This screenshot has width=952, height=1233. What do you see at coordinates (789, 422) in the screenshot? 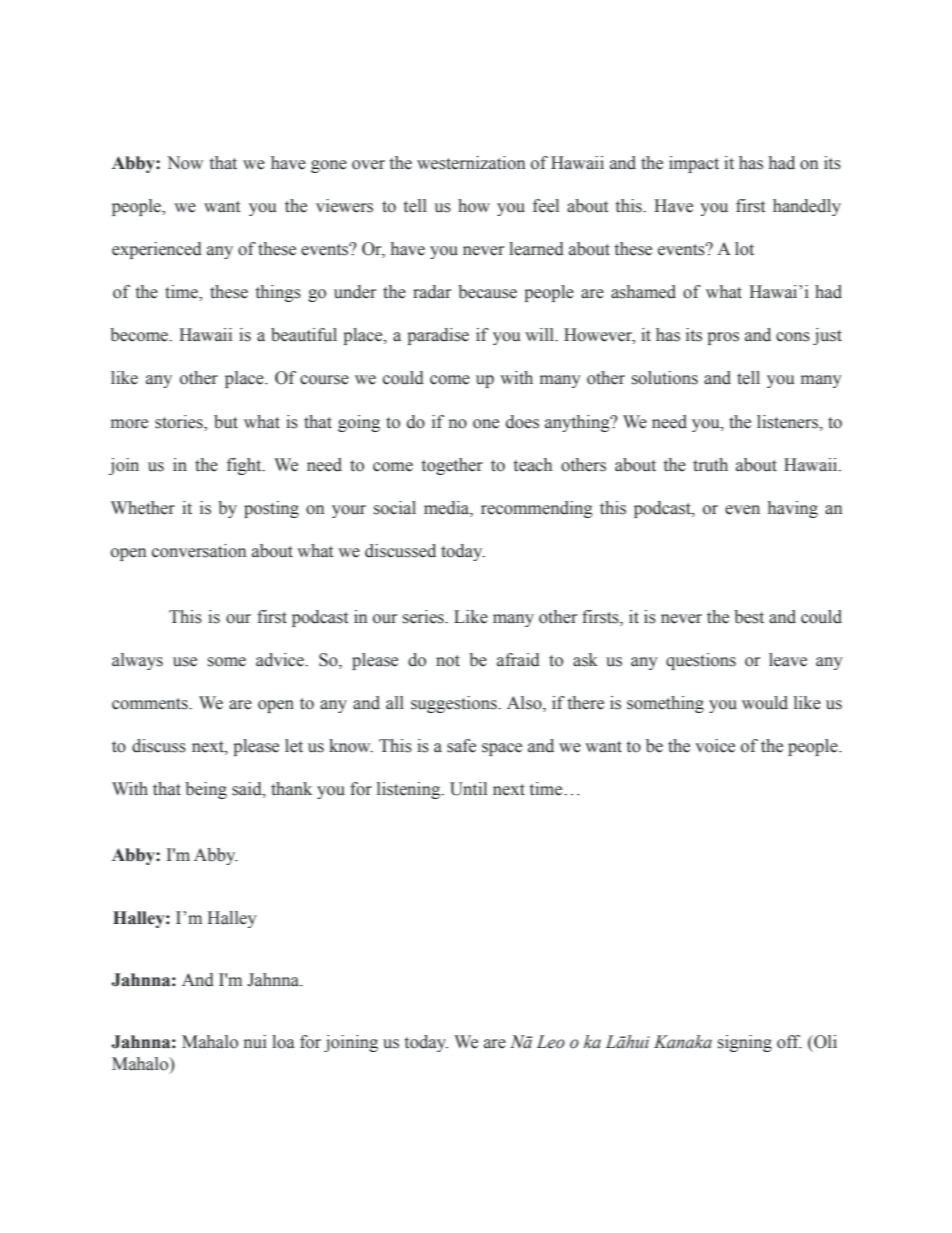
I see `listeners` at bounding box center [789, 422].
